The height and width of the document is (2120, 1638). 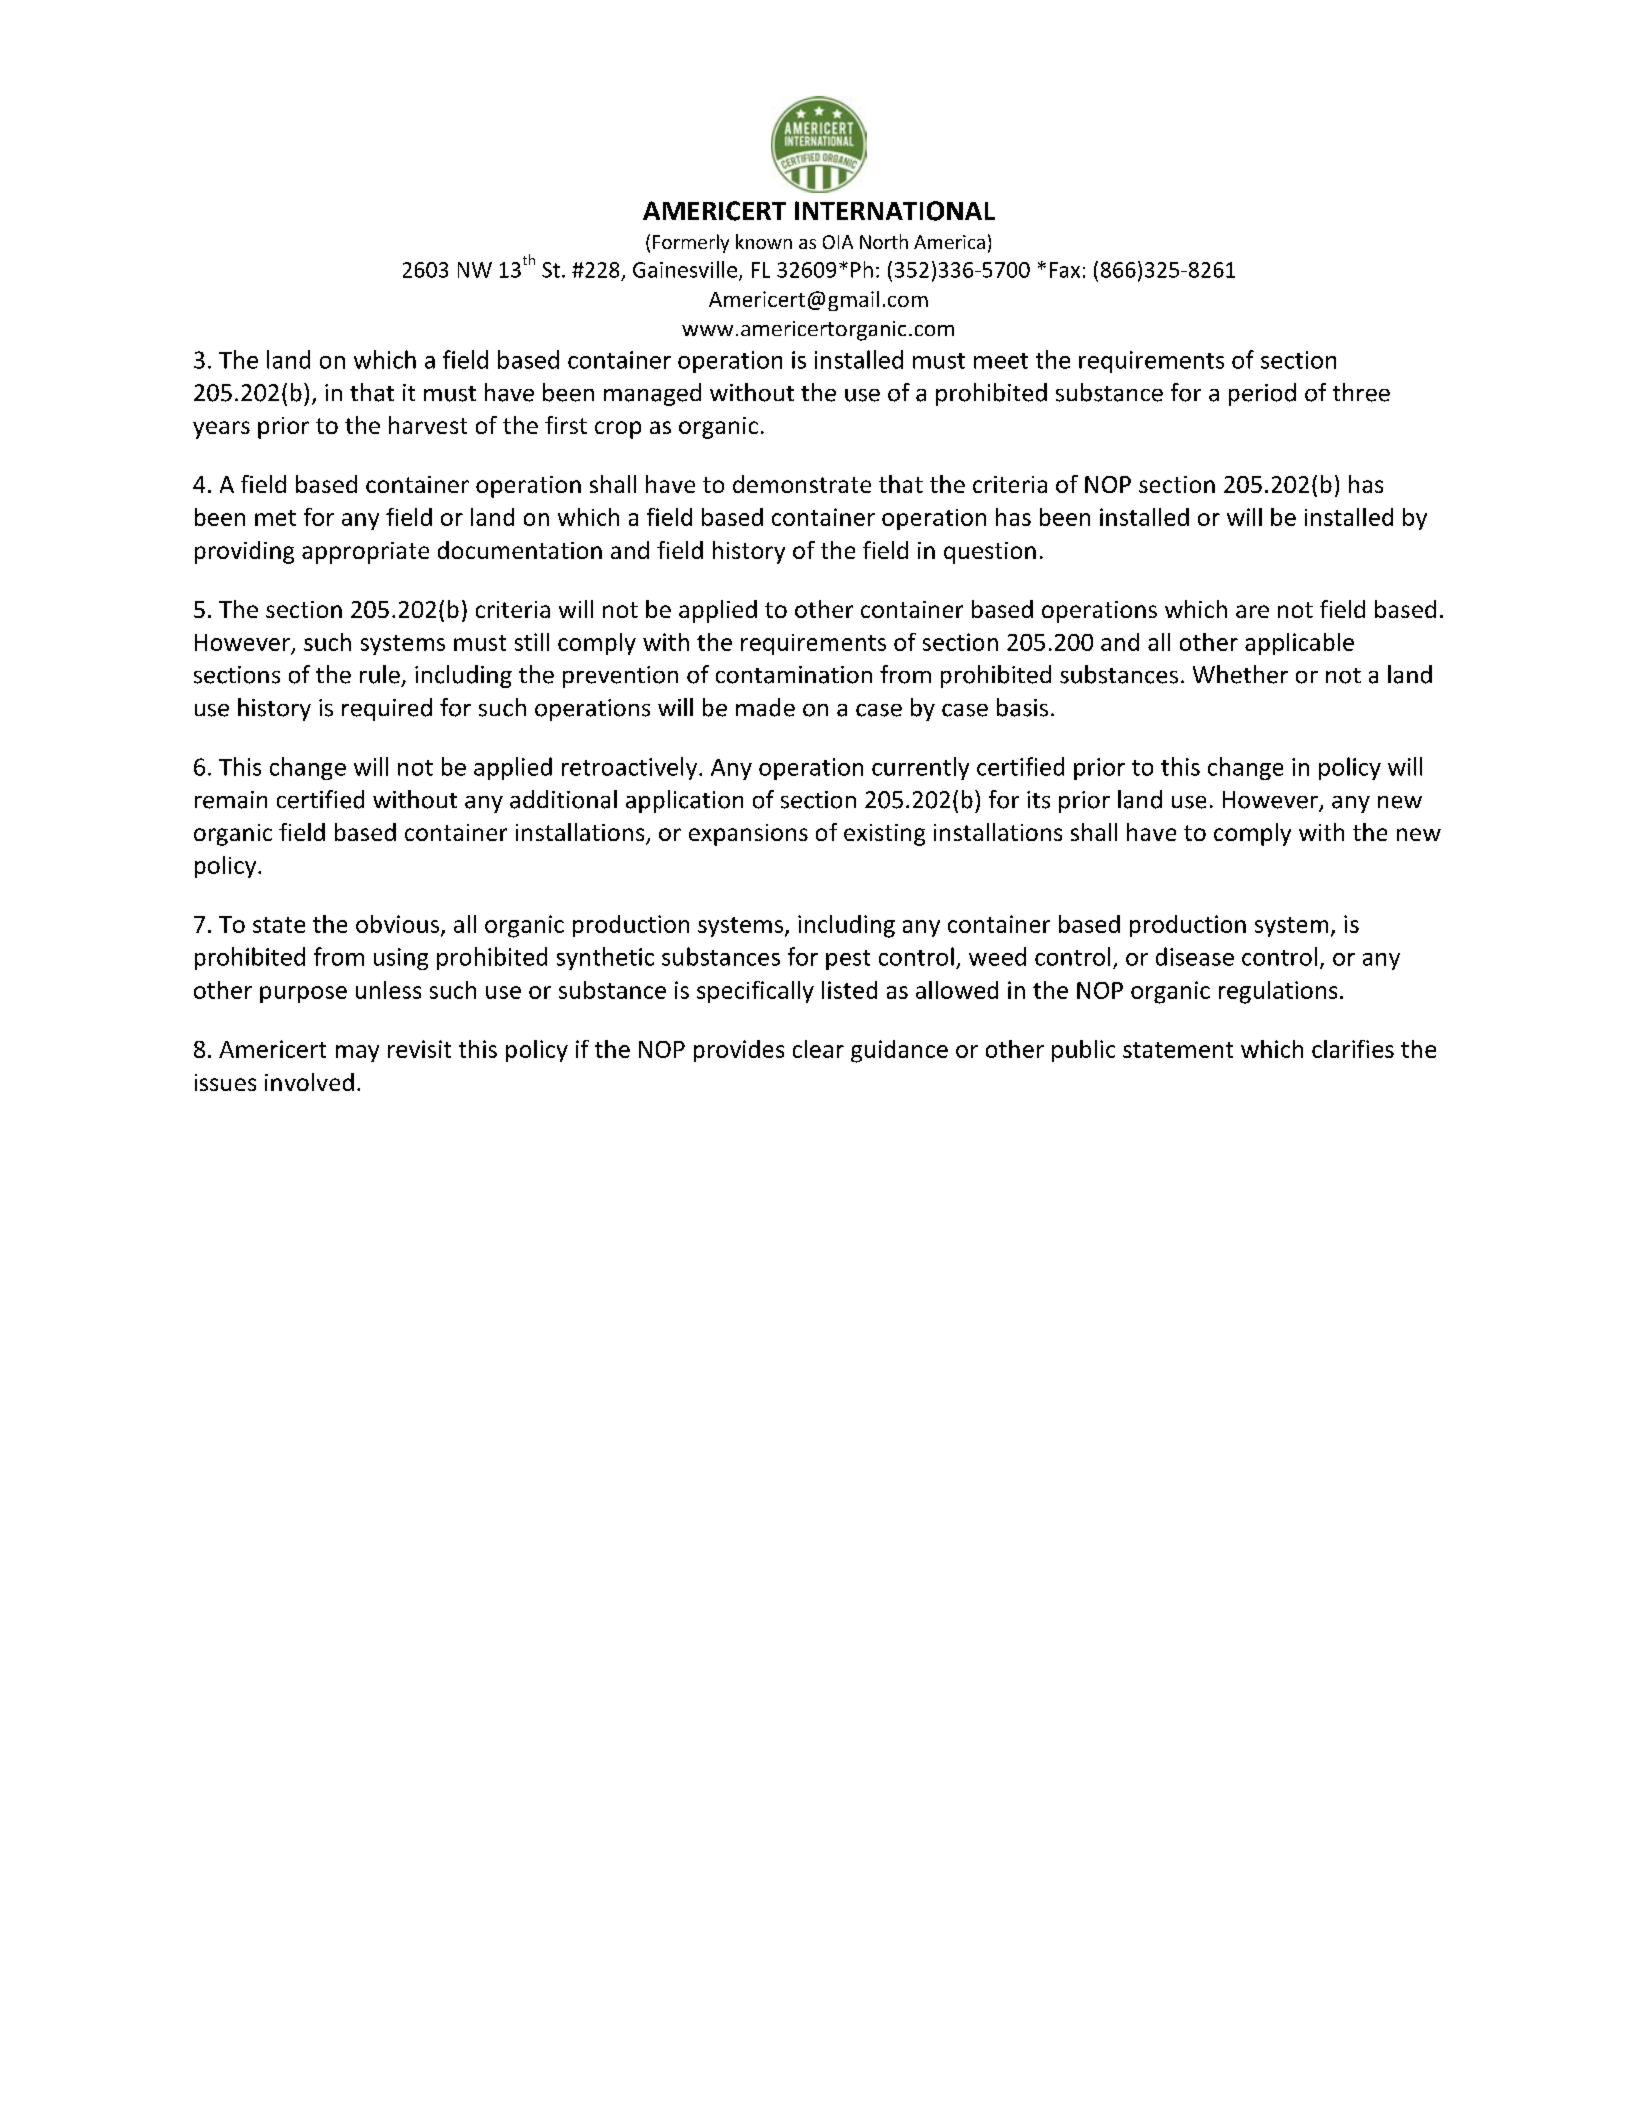 I want to click on may, so click(x=357, y=1053).
